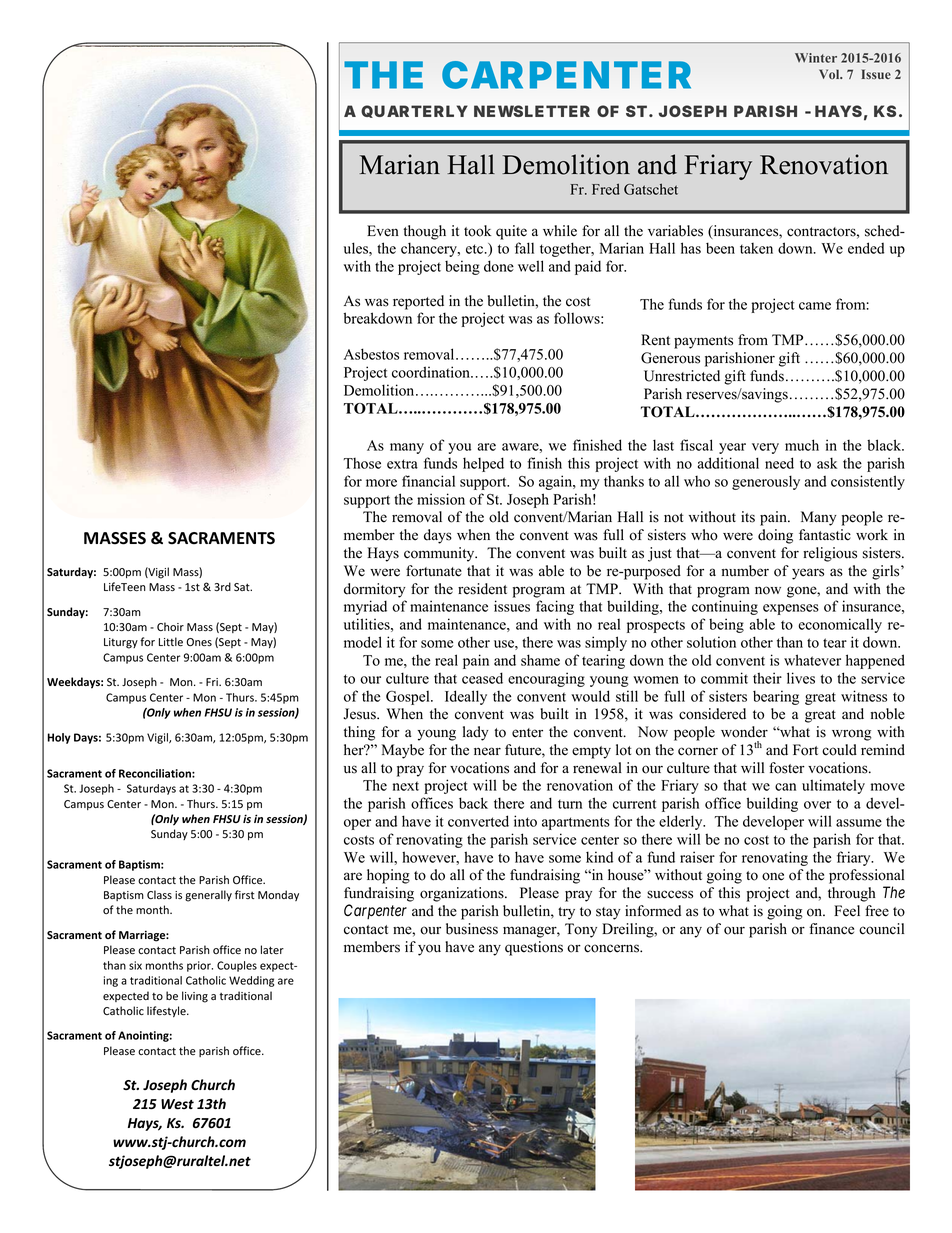 This page has width=952, height=1233. Describe the element at coordinates (532, 111) in the page. I see `NEWSLETTER` at that location.
